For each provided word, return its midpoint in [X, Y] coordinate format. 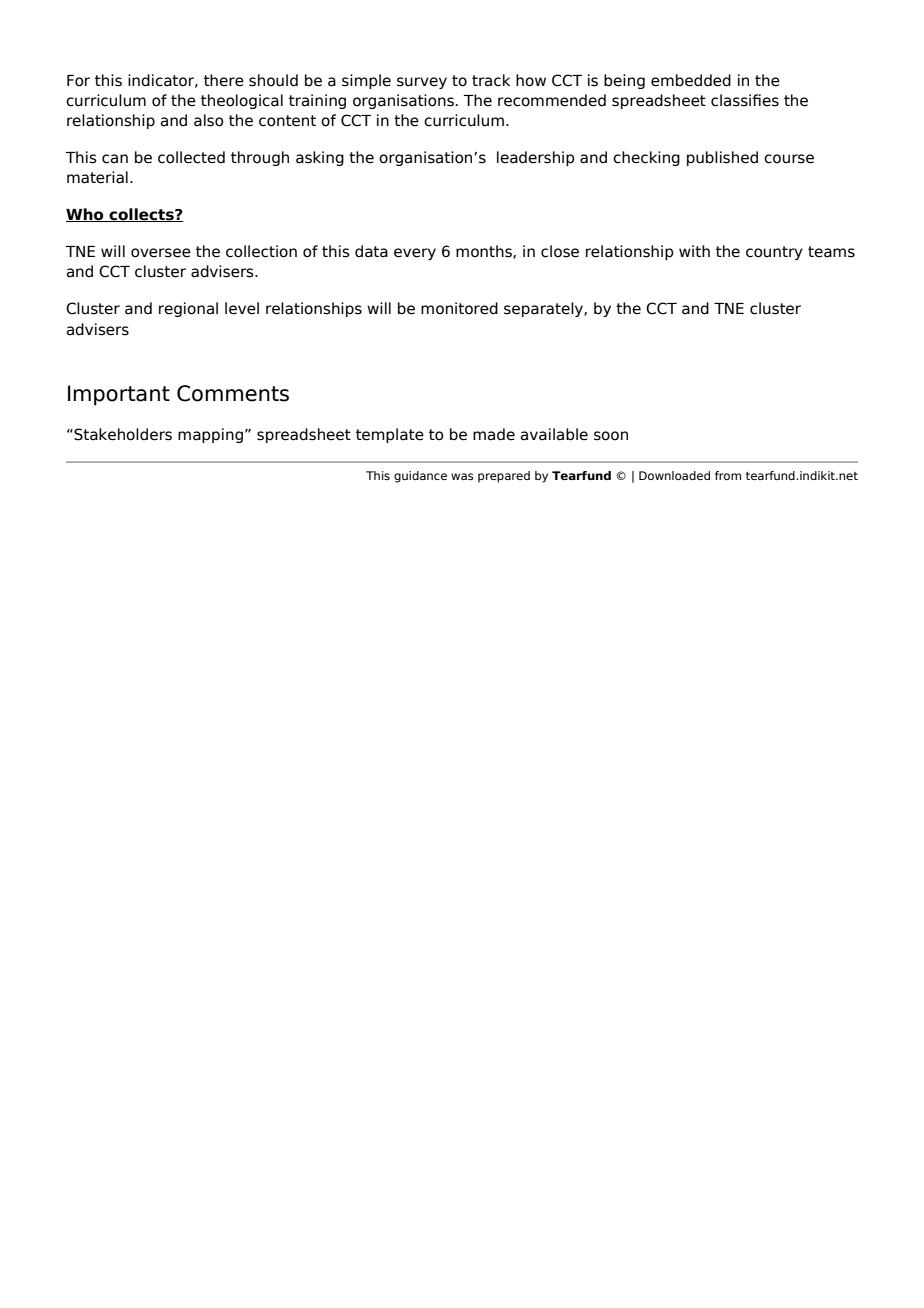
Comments [233, 393]
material [97, 177]
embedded [691, 80]
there [224, 80]
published [722, 158]
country [774, 253]
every [415, 254]
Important [119, 395]
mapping [210, 435]
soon [611, 436]
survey [422, 83]
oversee [161, 253]
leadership [536, 158]
